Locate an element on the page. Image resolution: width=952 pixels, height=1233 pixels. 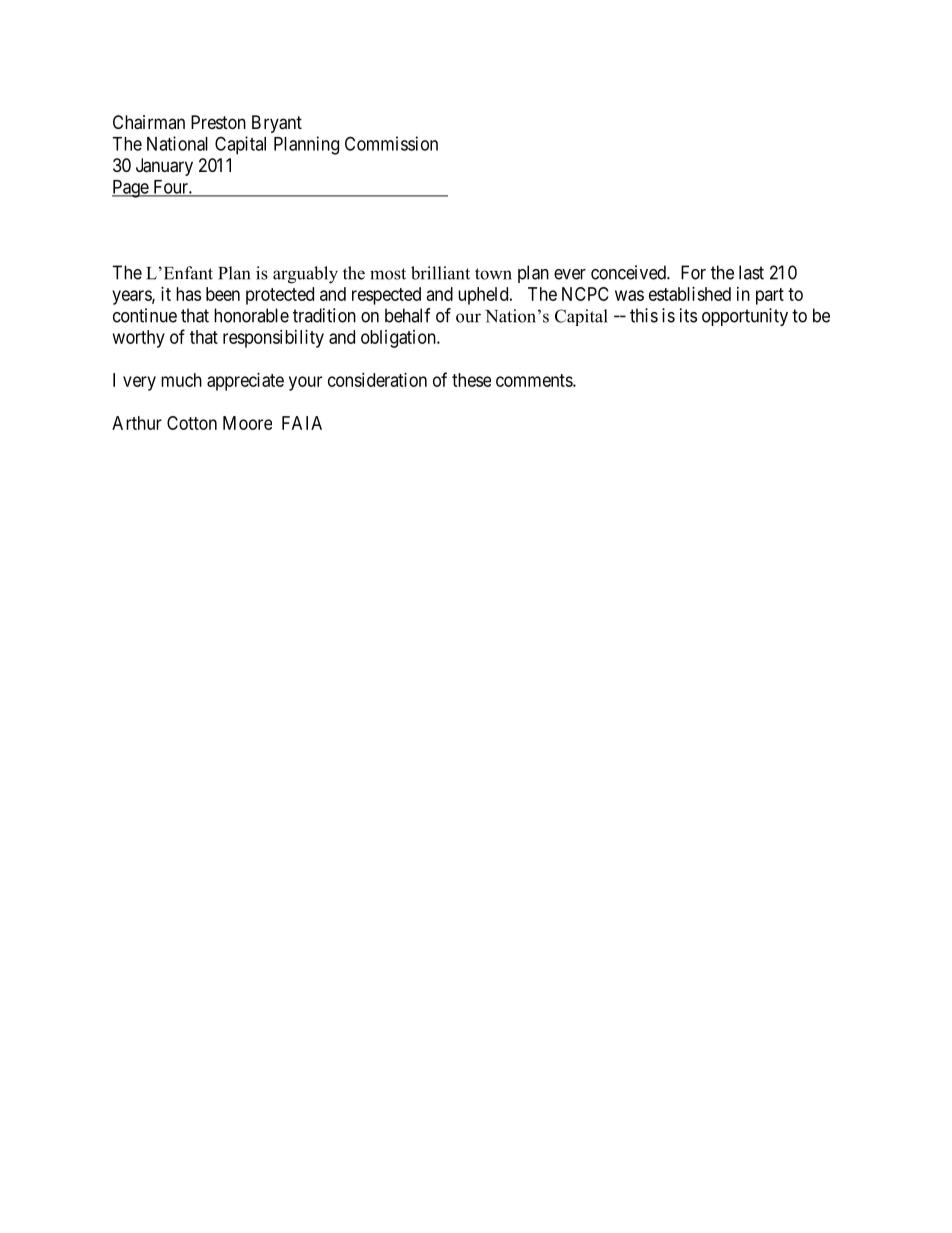
town is located at coordinates (493, 274).
